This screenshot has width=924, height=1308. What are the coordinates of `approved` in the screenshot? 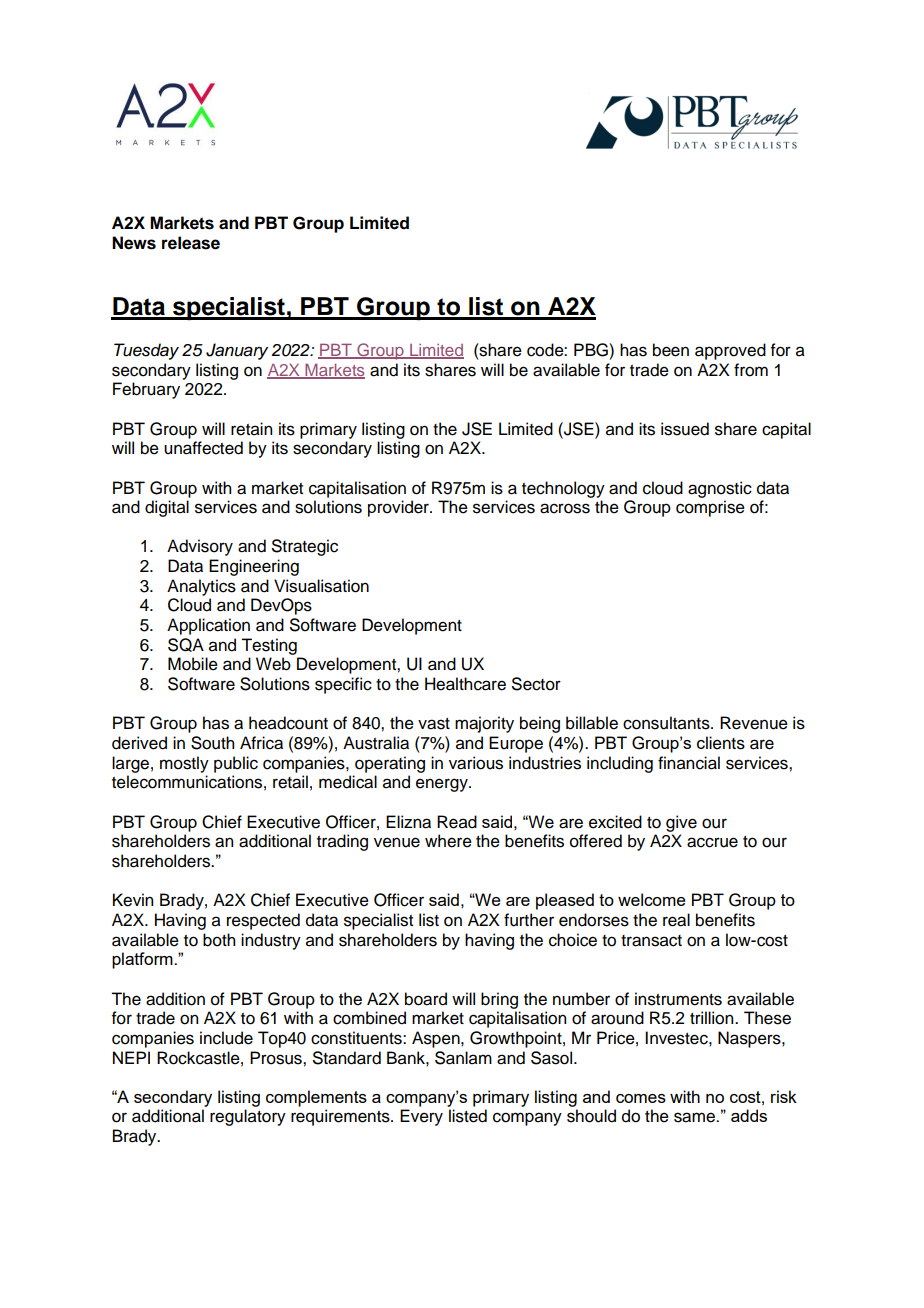 It's located at (730, 351).
